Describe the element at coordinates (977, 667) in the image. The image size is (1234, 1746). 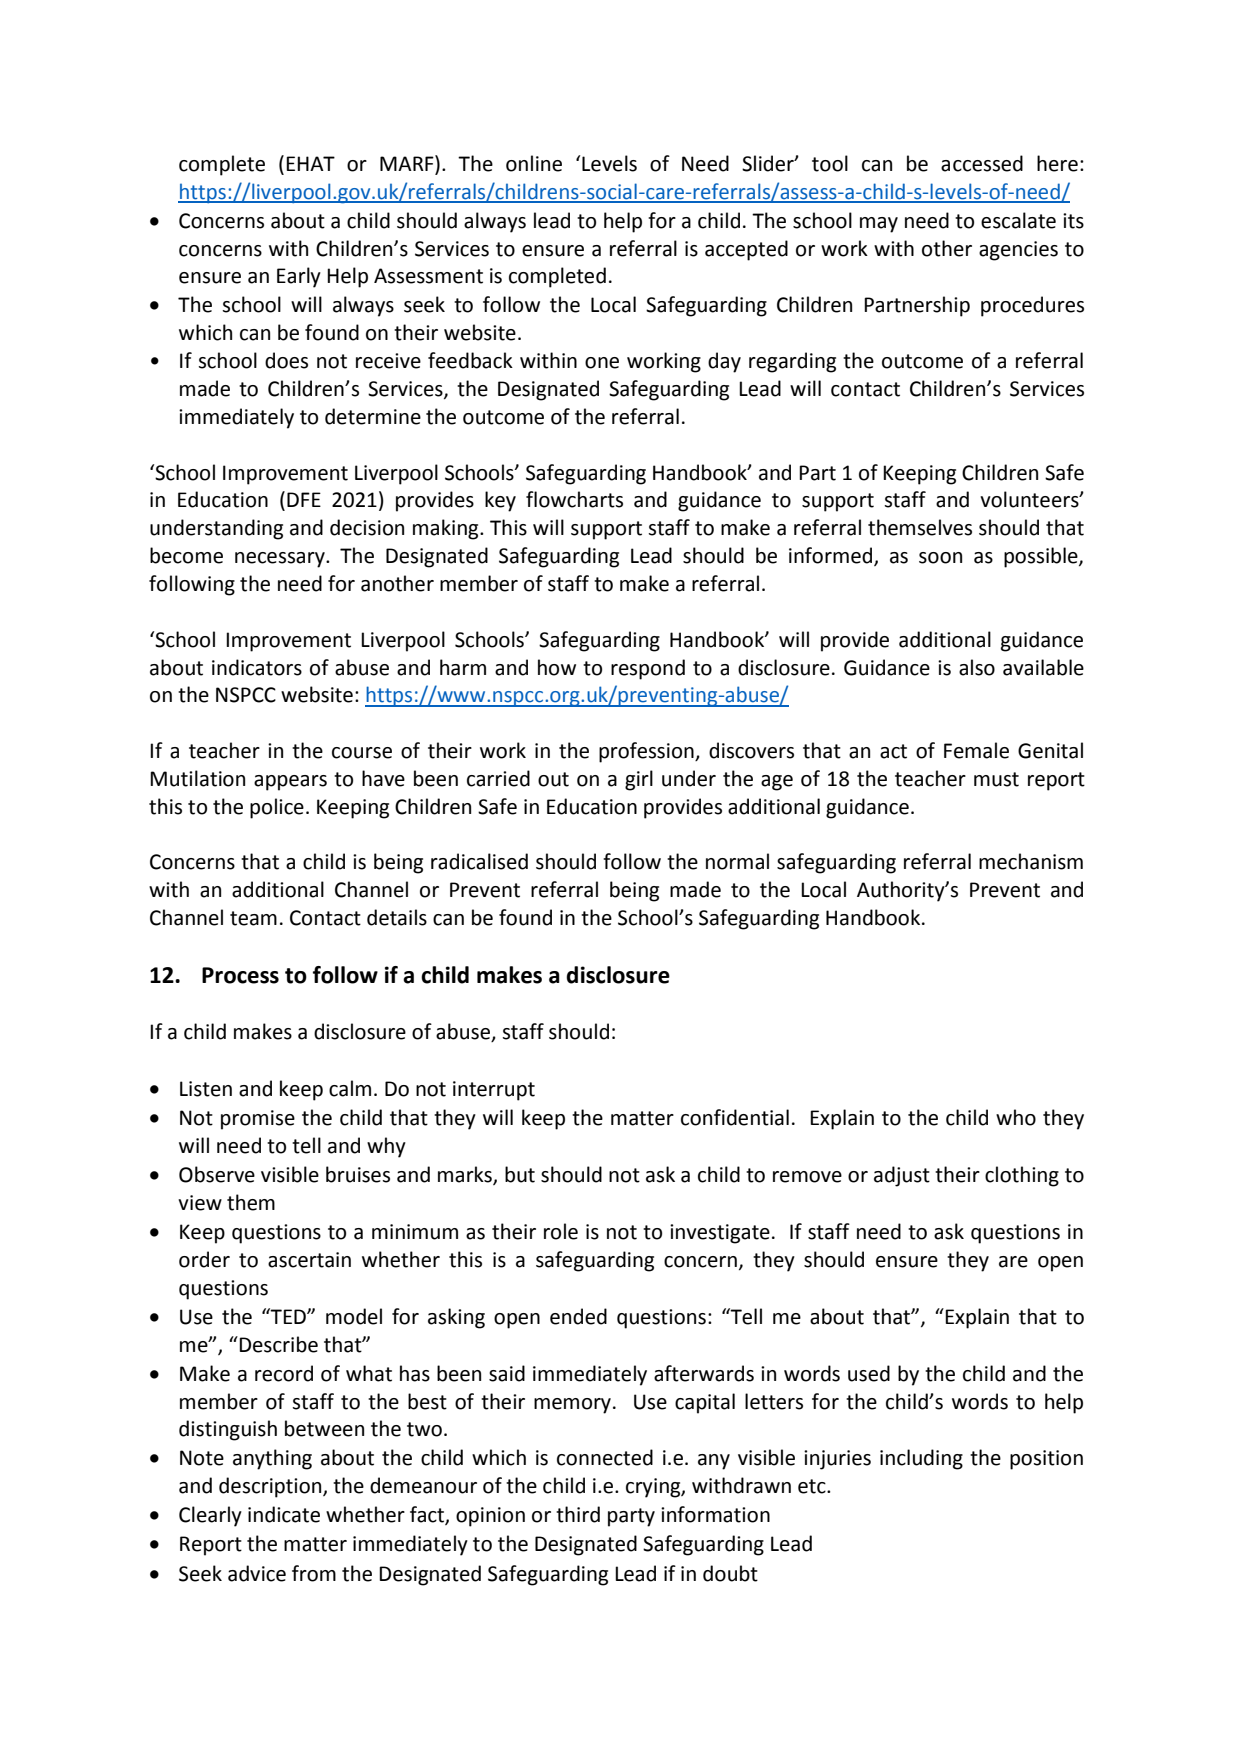
I see `also` at that location.
